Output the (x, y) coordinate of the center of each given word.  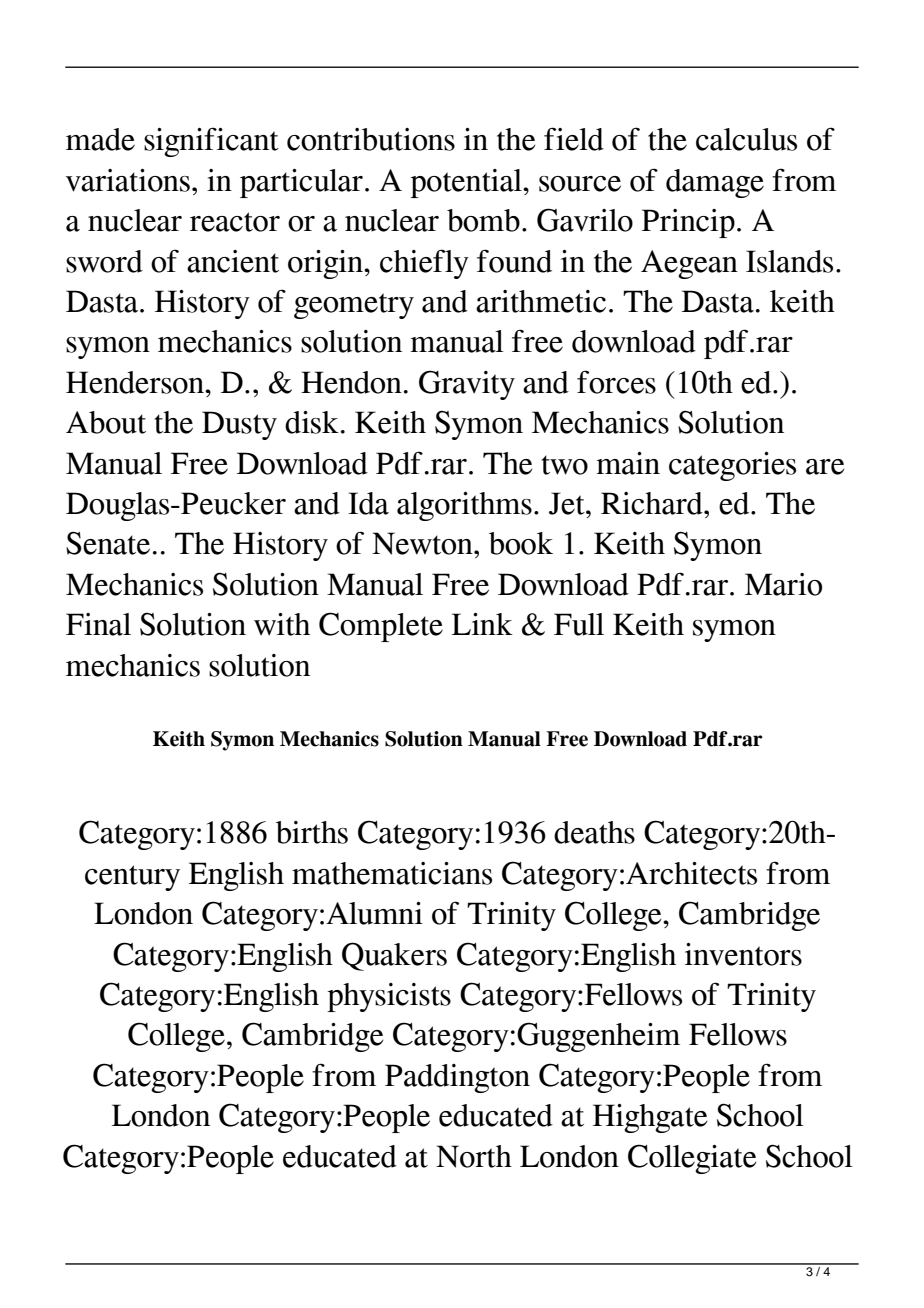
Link (482, 624)
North (474, 1156)
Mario (783, 584)
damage (715, 183)
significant (211, 142)
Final (98, 624)
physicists (389, 997)
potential (467, 183)
